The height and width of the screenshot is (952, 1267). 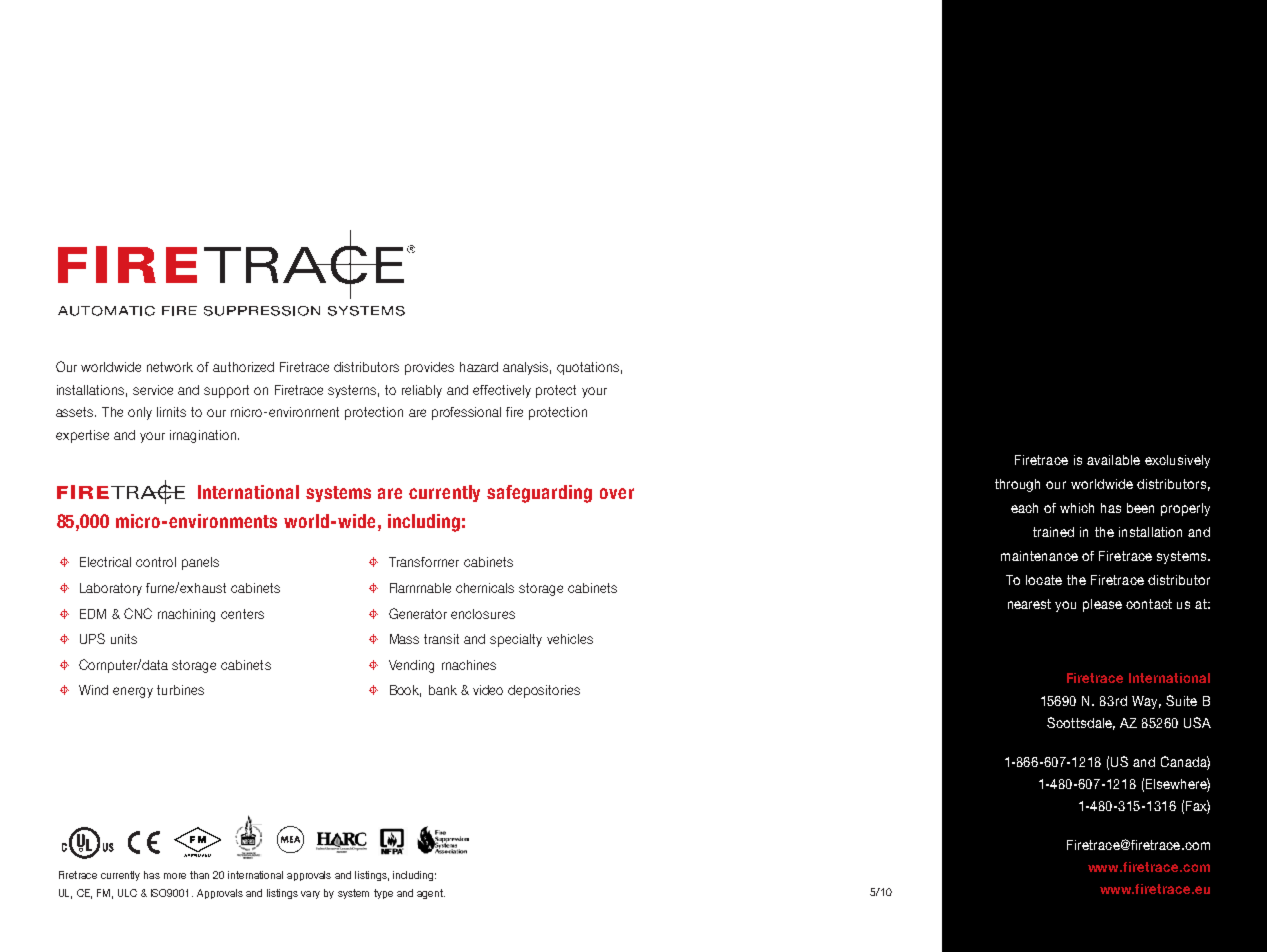 I want to click on vehicles, so click(x=570, y=639).
